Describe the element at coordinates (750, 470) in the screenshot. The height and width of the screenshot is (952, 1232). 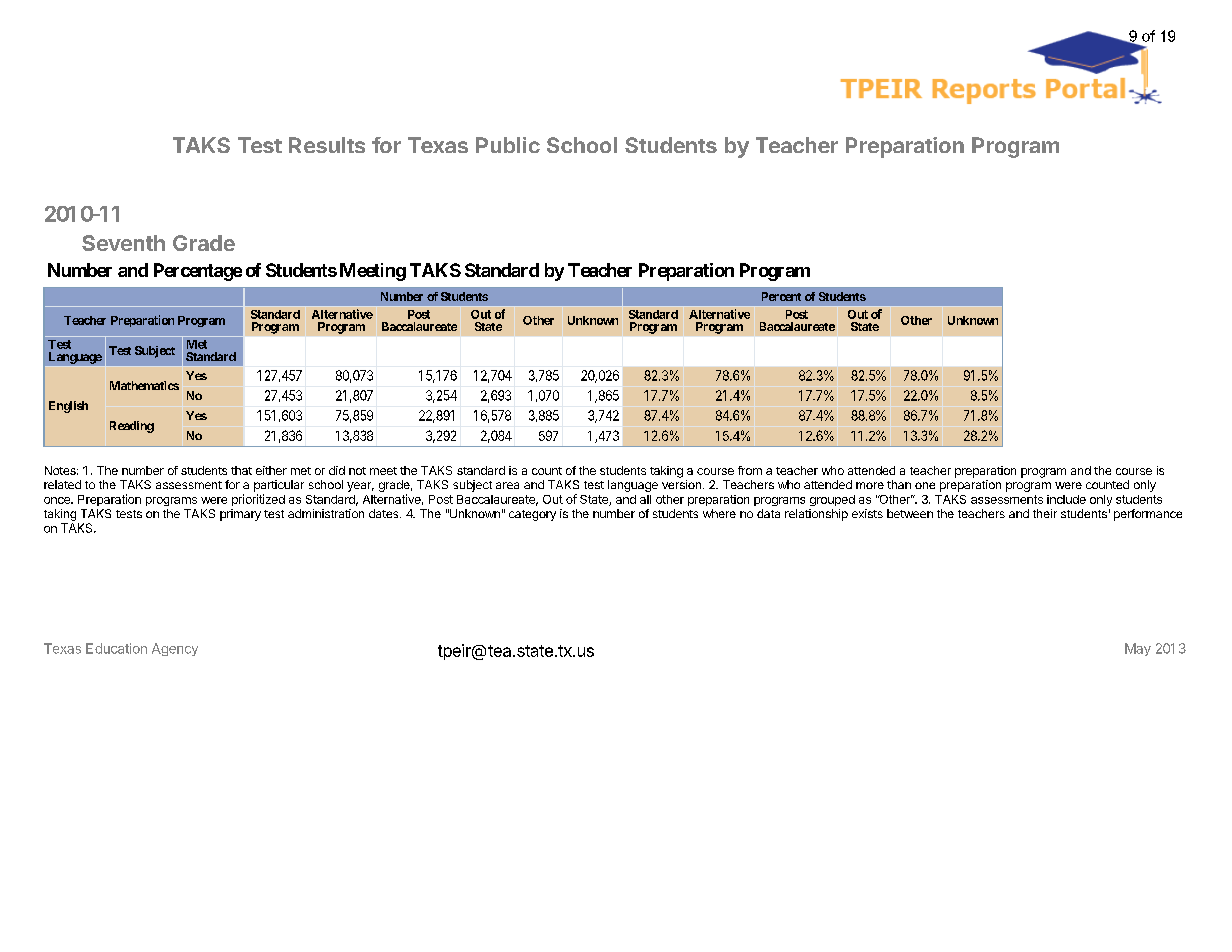
I see `from` at that location.
